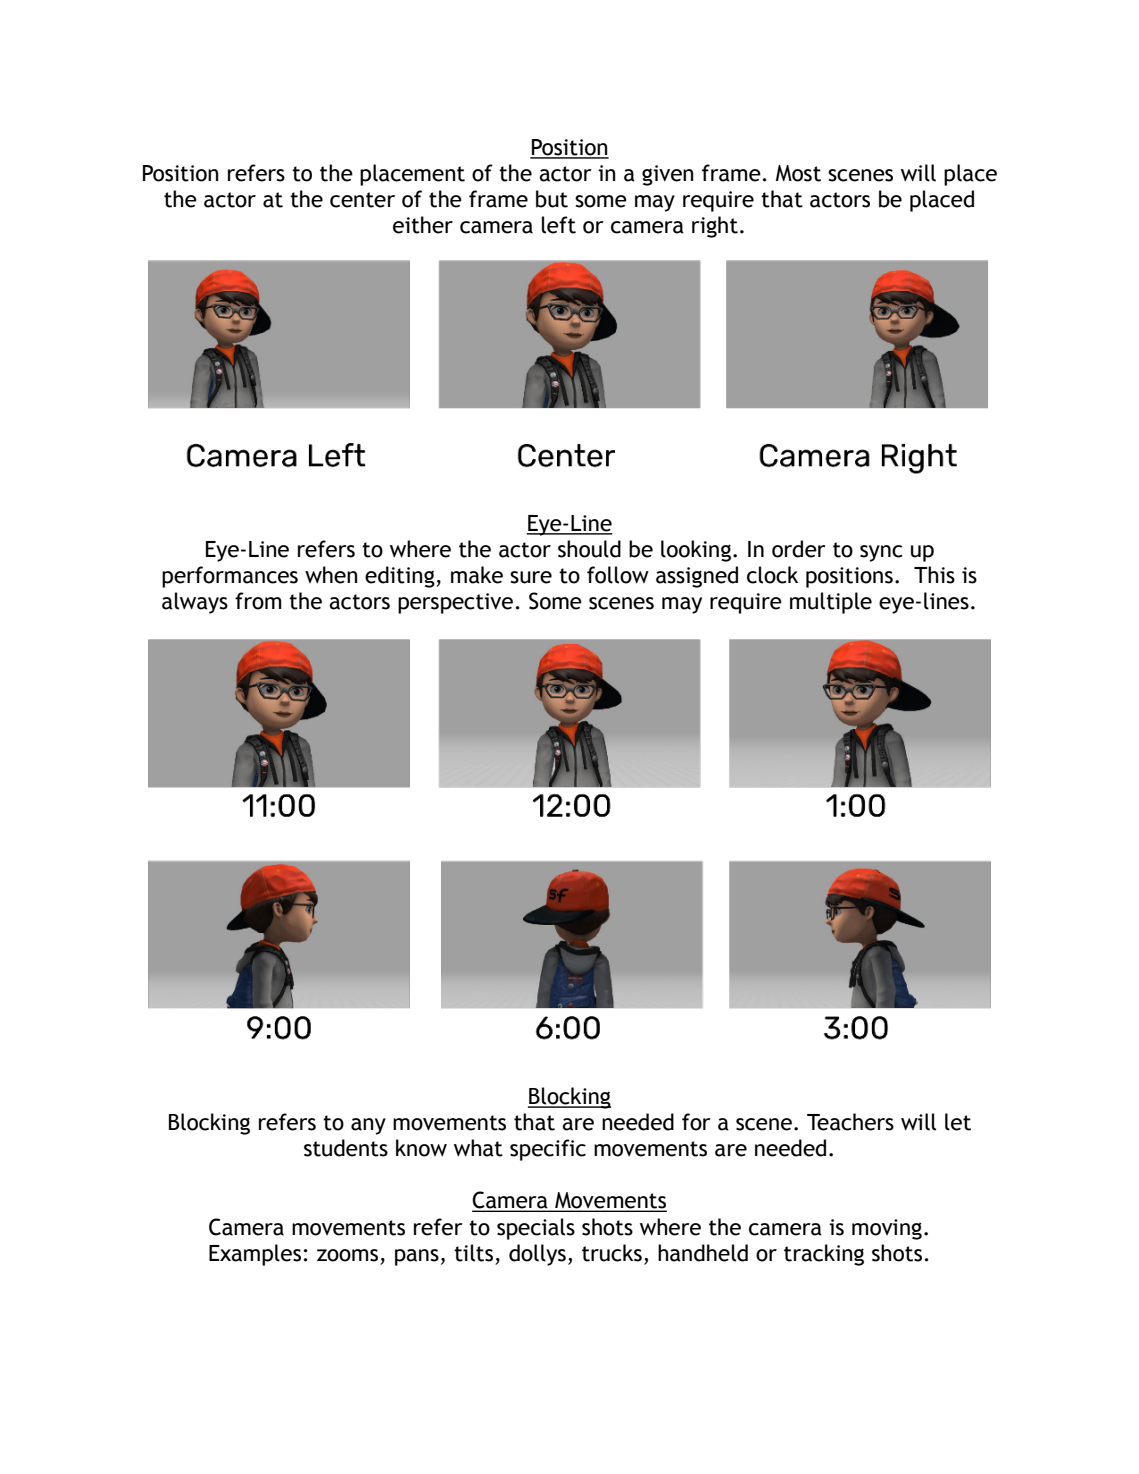 The width and height of the screenshot is (1139, 1474). Describe the element at coordinates (331, 575) in the screenshot. I see `when` at that location.
